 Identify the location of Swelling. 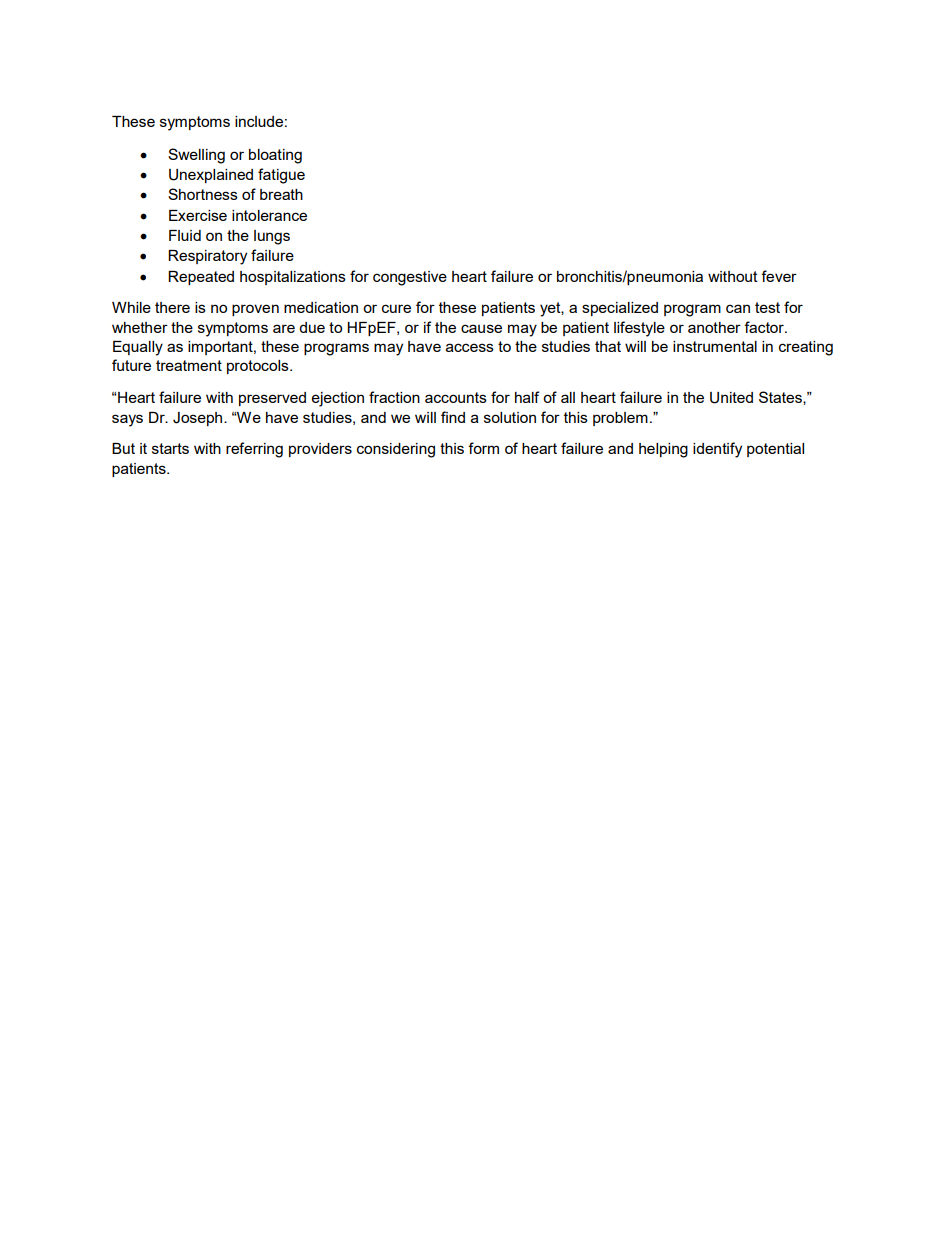
(196, 156).
